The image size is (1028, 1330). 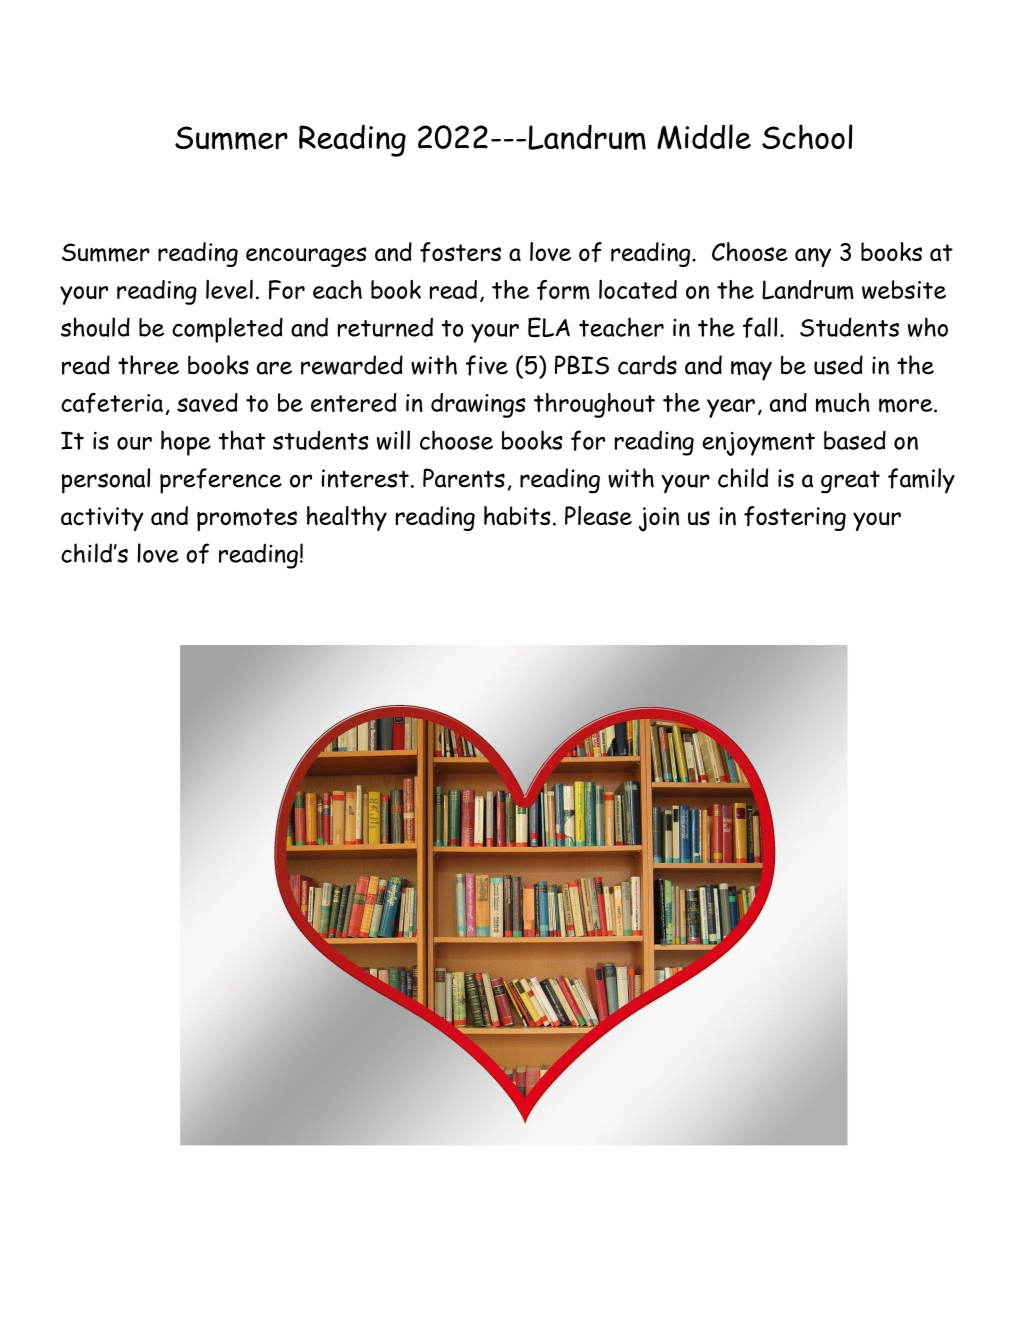 What do you see at coordinates (229, 289) in the page?
I see `level` at bounding box center [229, 289].
